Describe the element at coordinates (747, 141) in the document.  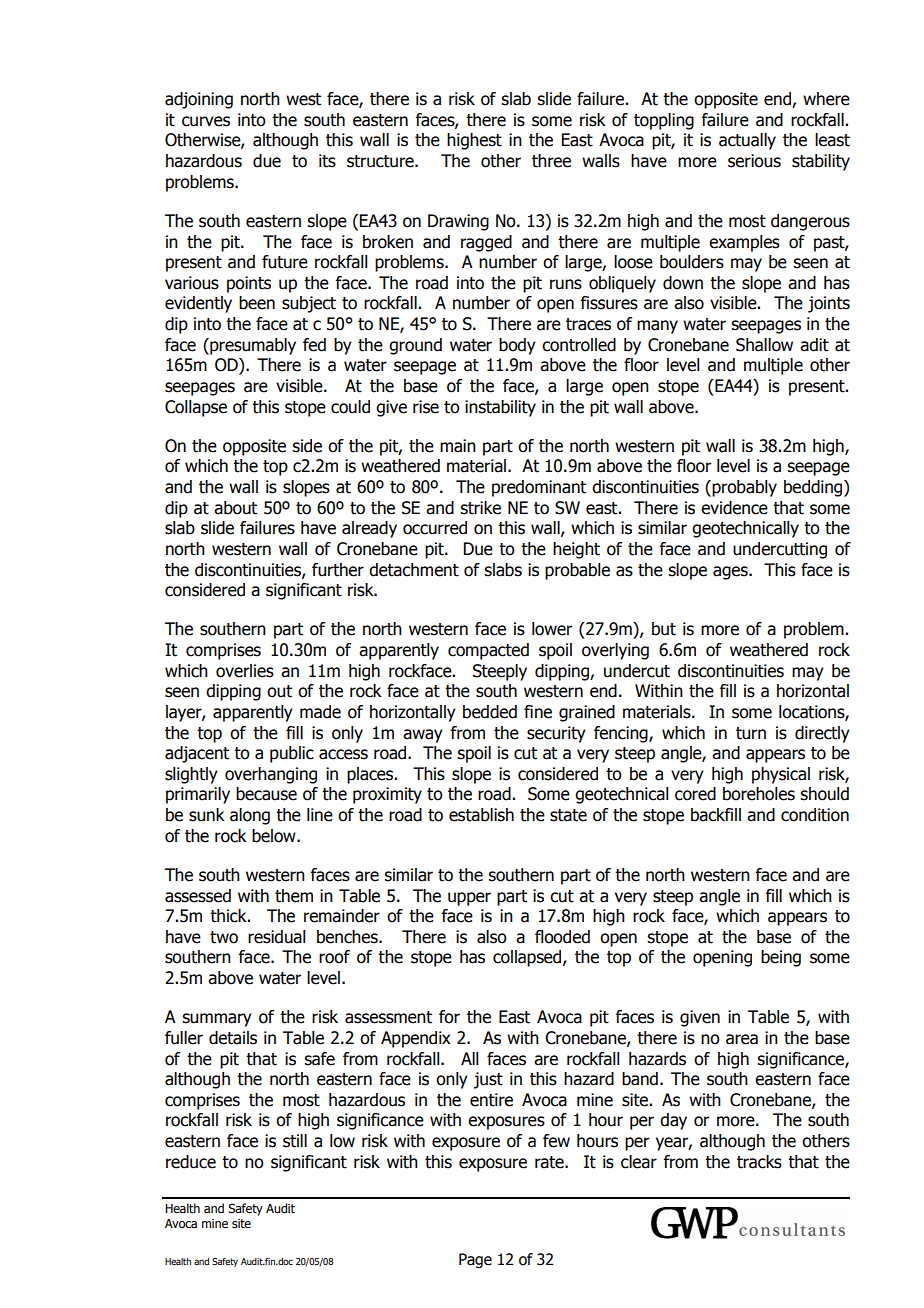
I see `actually` at that location.
